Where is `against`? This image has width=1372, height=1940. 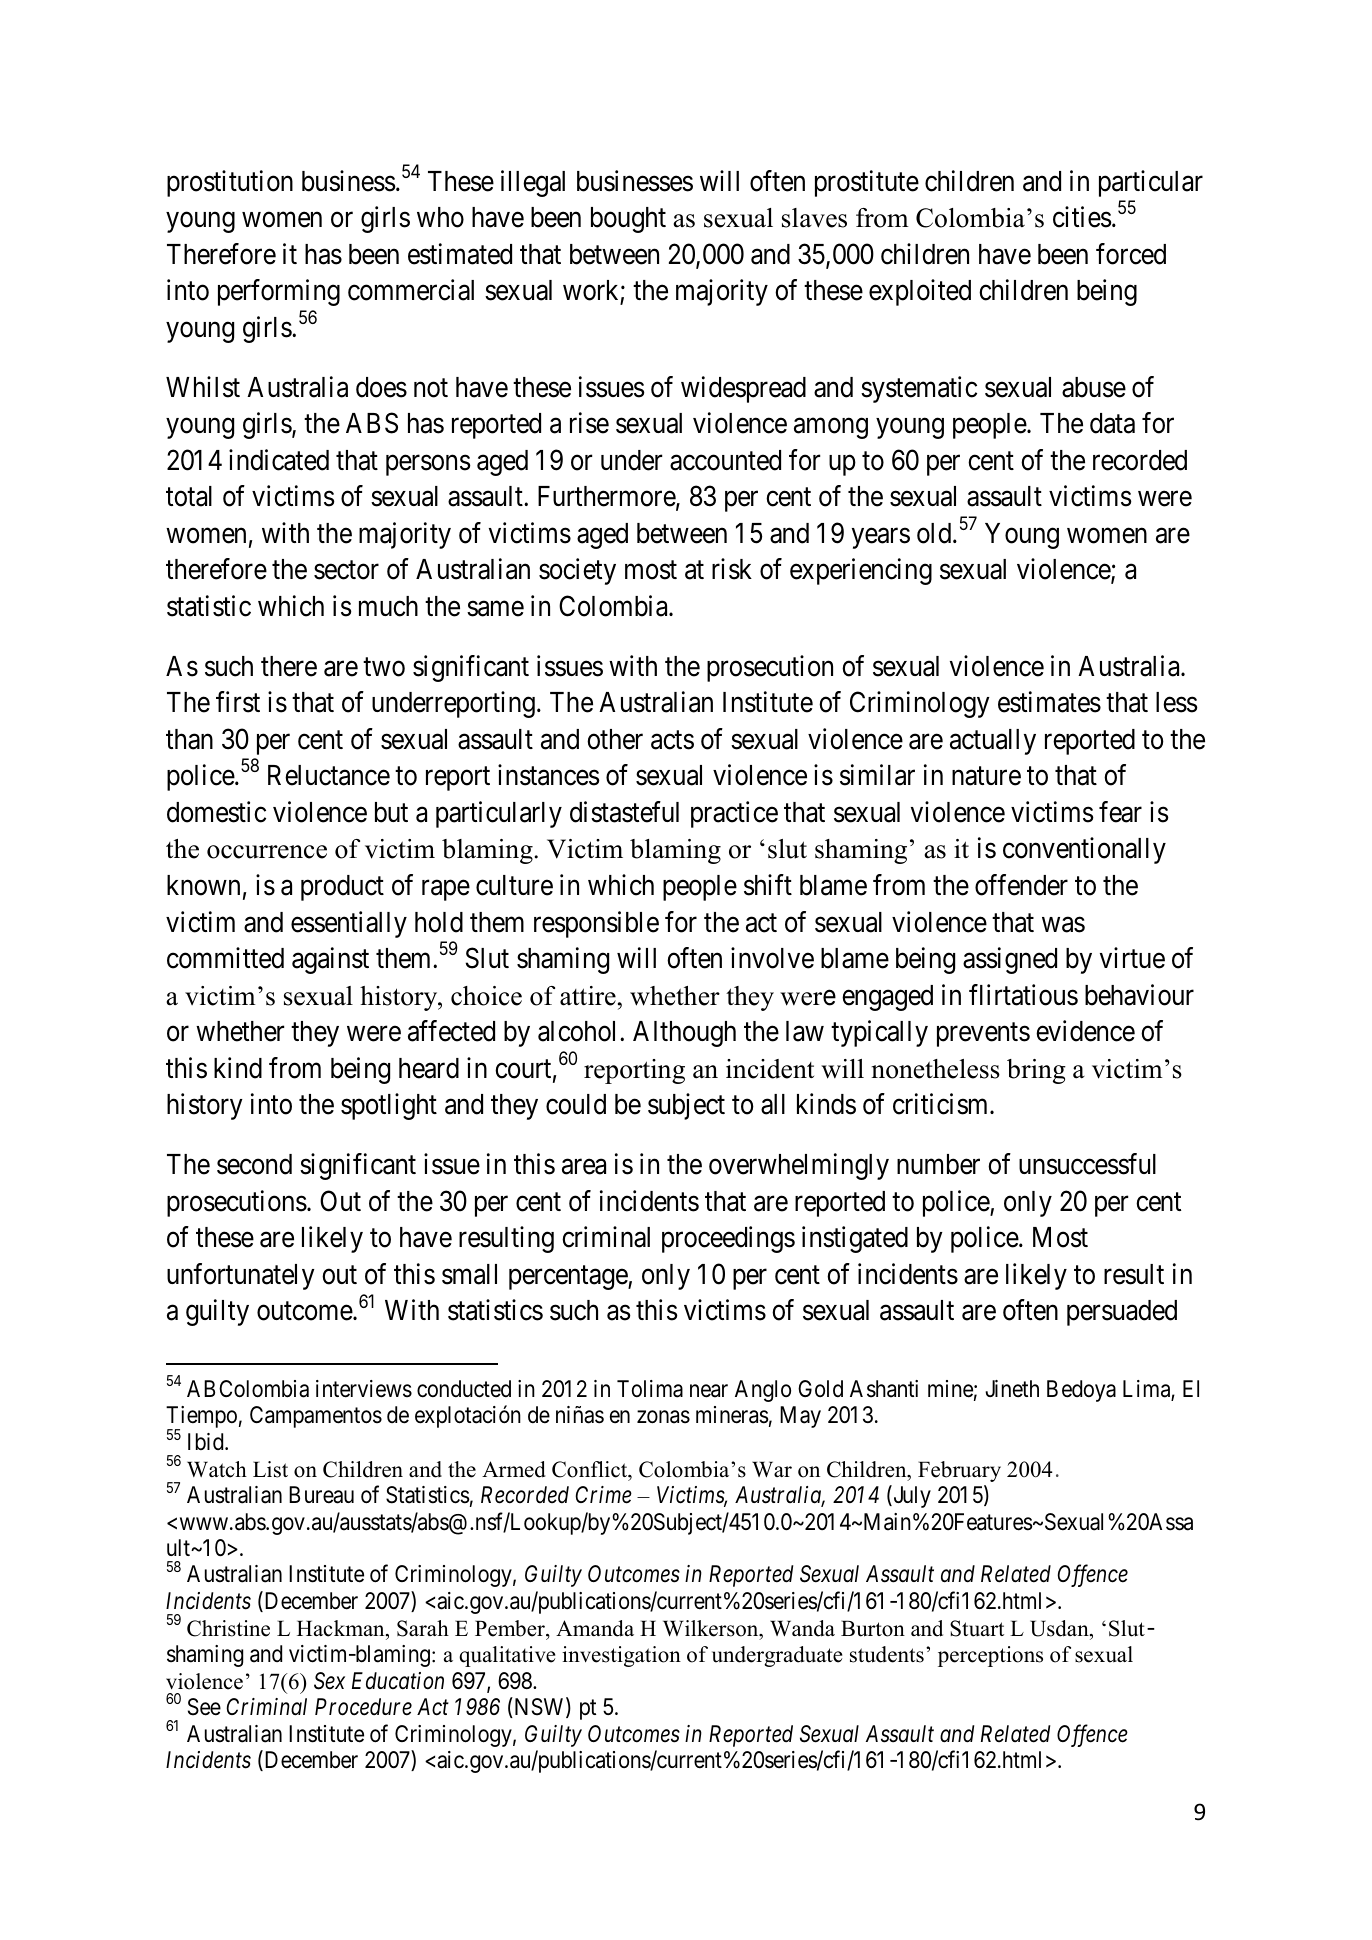 against is located at coordinates (330, 960).
